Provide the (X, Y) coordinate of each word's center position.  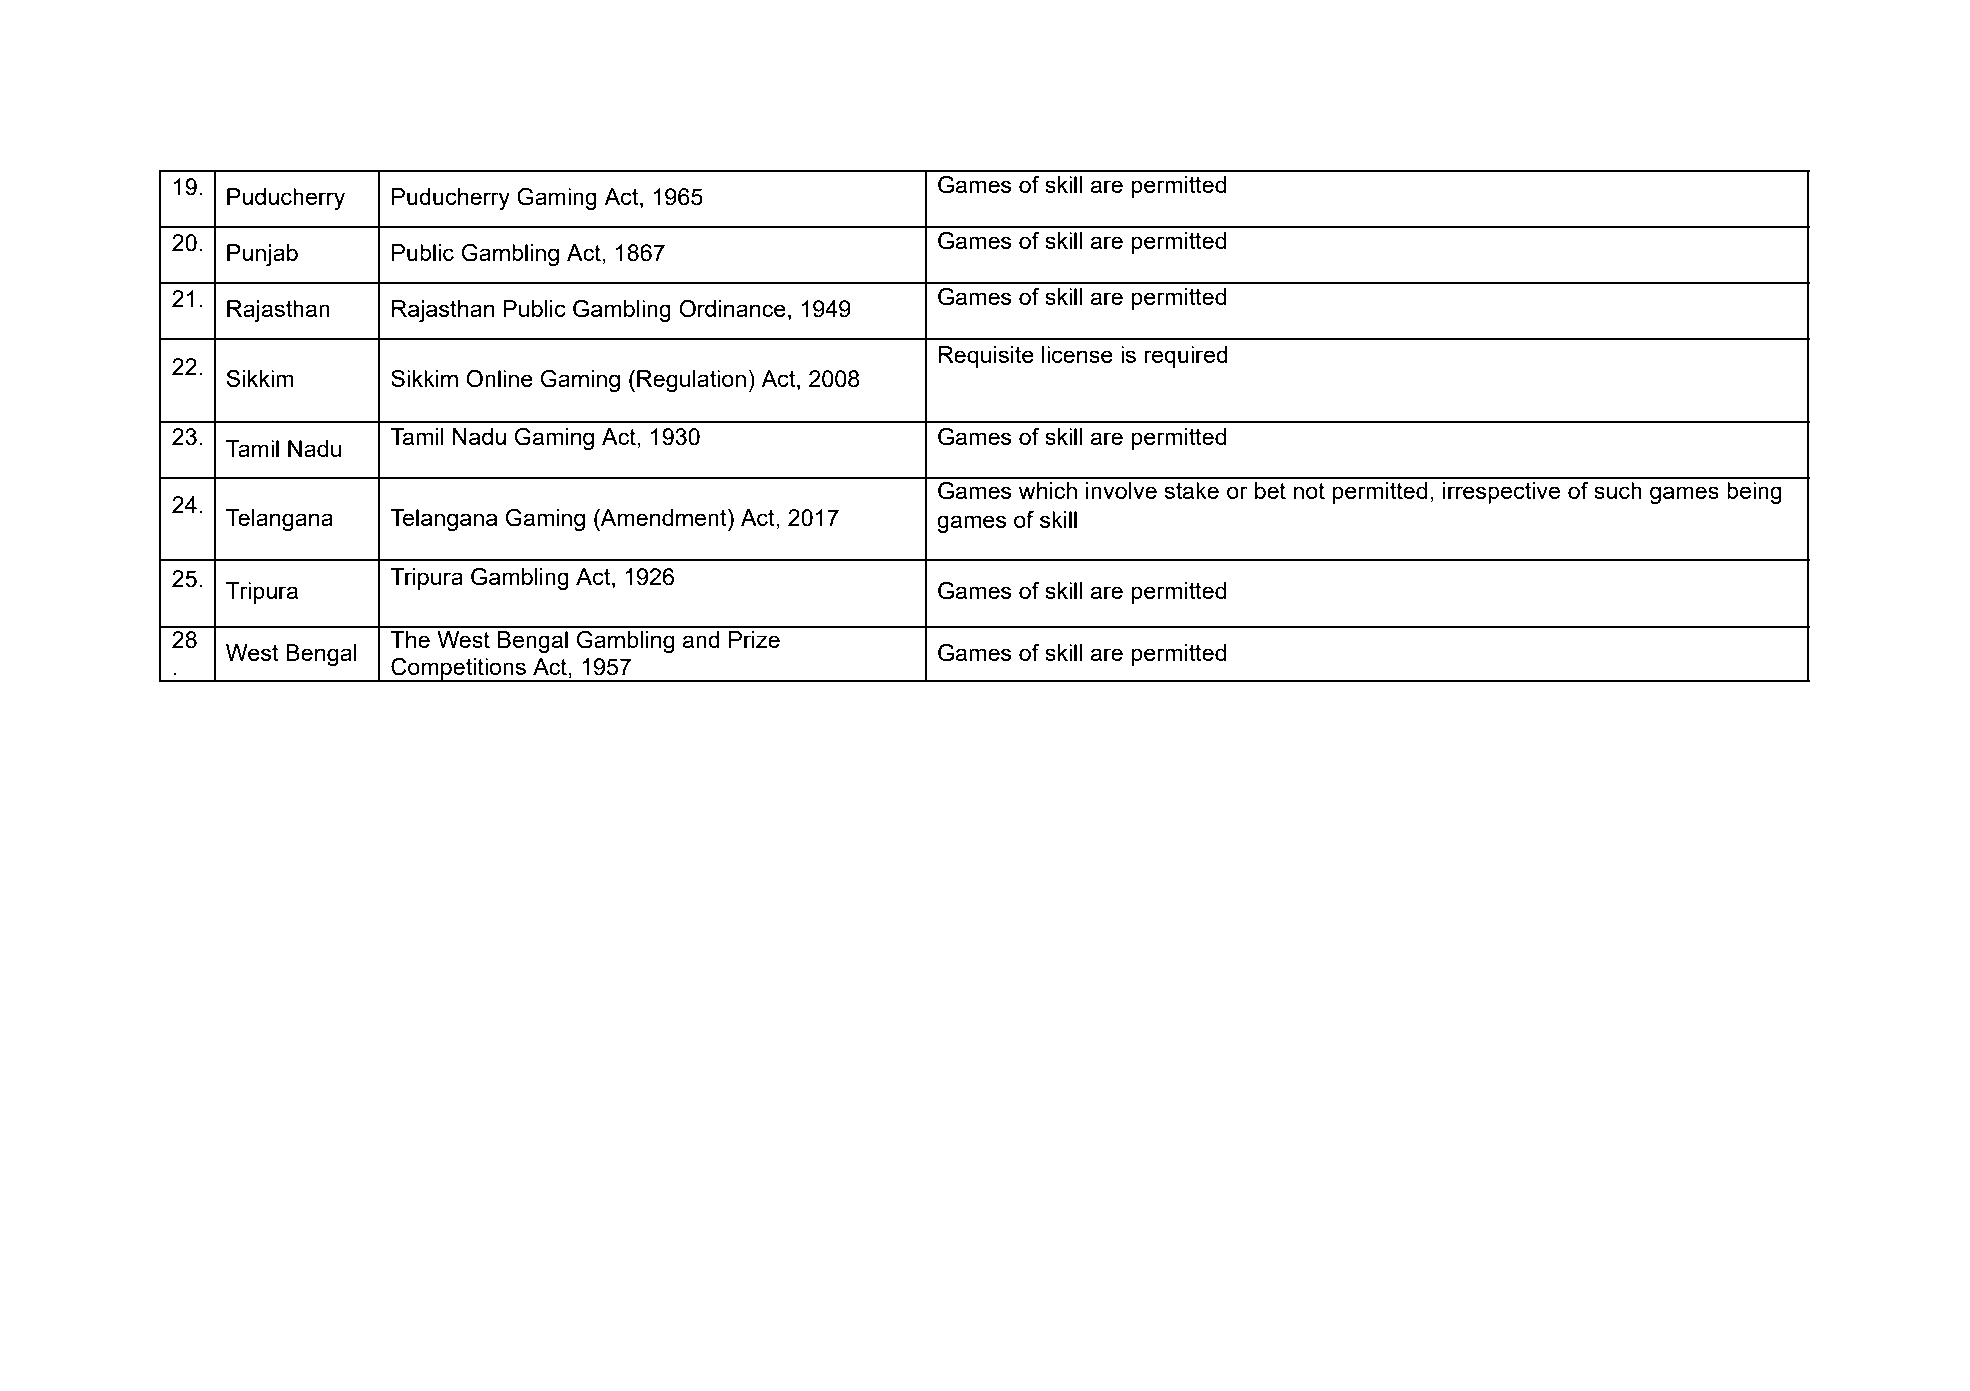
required (1186, 357)
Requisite (986, 357)
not (1309, 491)
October (629, 1289)
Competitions (458, 670)
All (414, 1289)
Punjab (262, 255)
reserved (523, 1289)
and (701, 639)
